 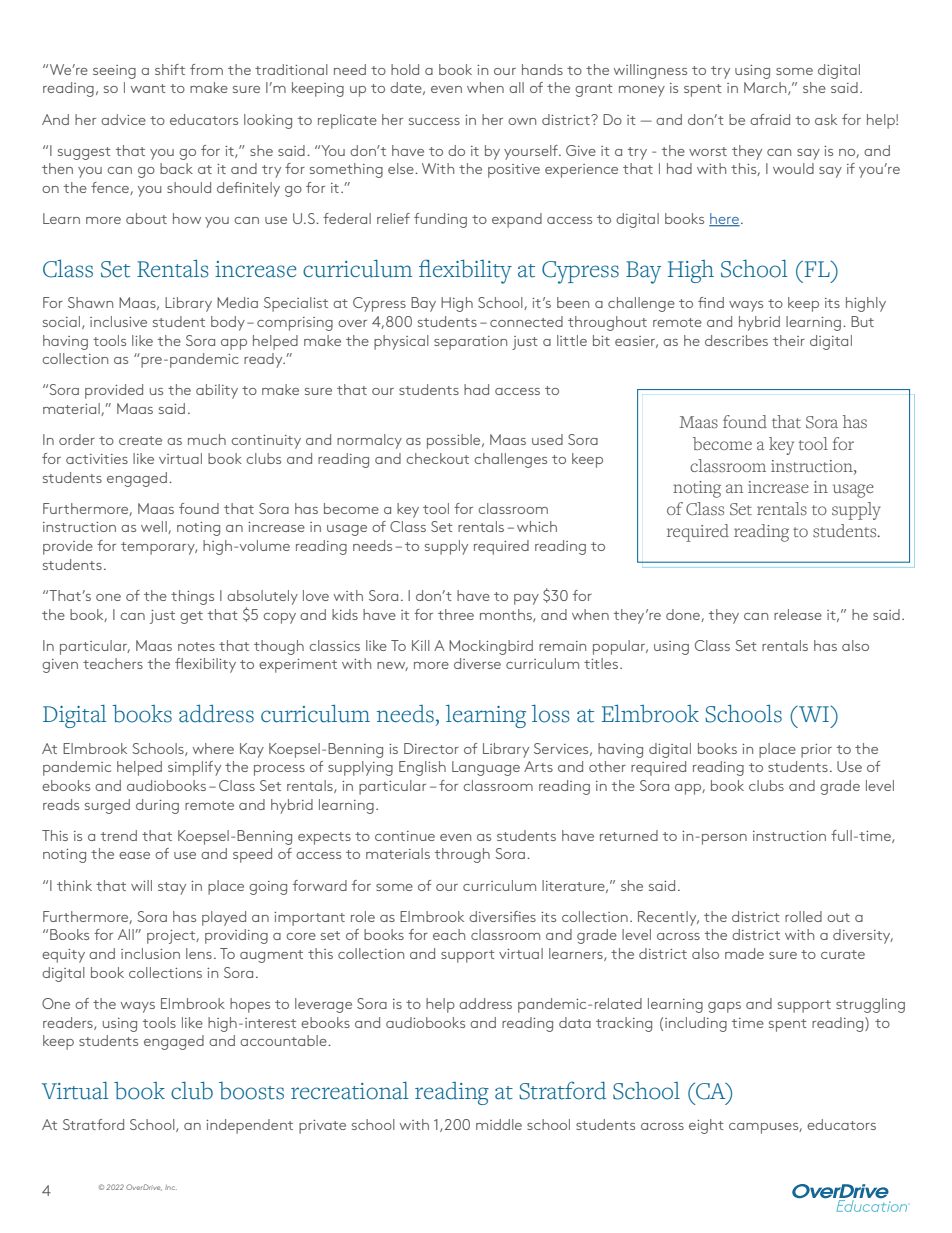 I want to click on things, so click(x=192, y=597).
